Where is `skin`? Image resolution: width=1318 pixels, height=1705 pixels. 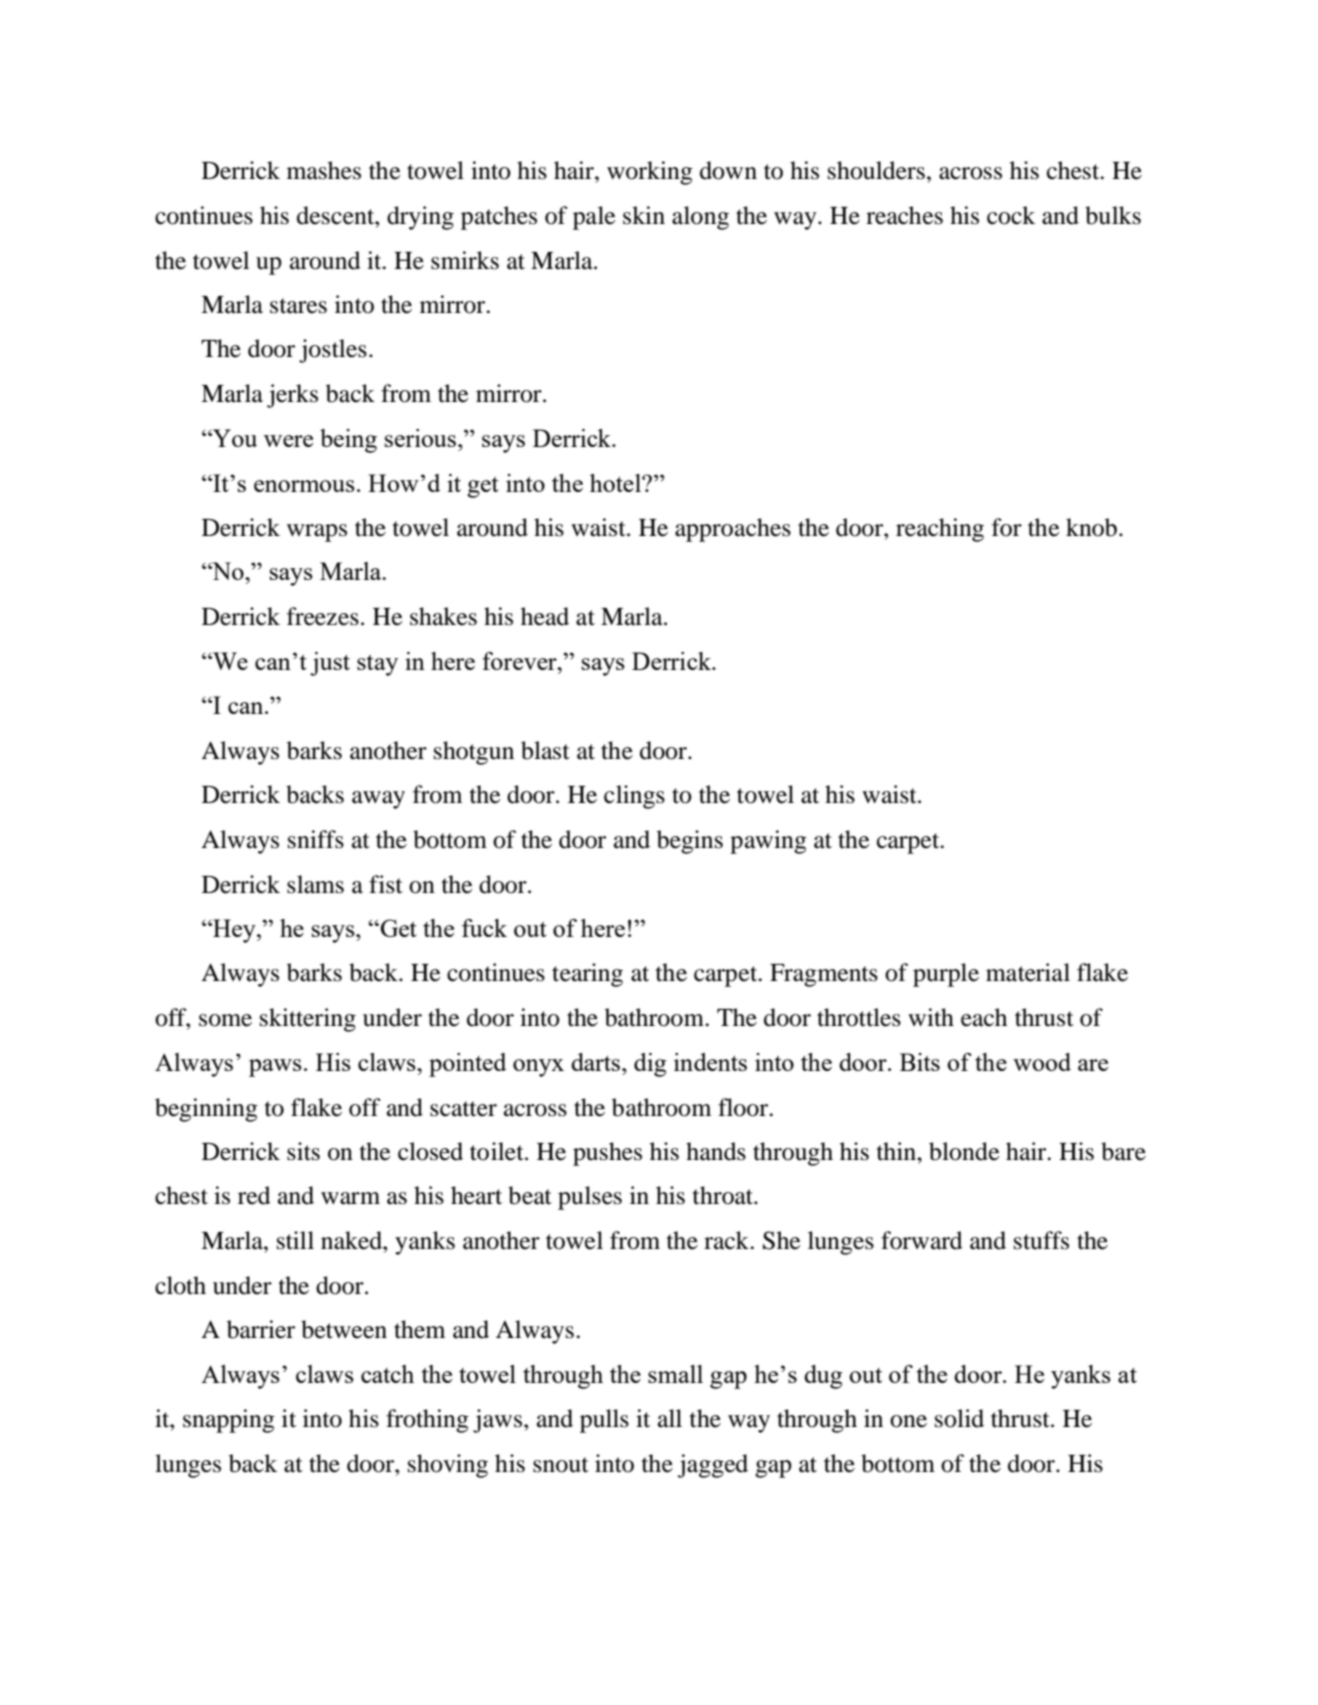 skin is located at coordinates (644, 215).
